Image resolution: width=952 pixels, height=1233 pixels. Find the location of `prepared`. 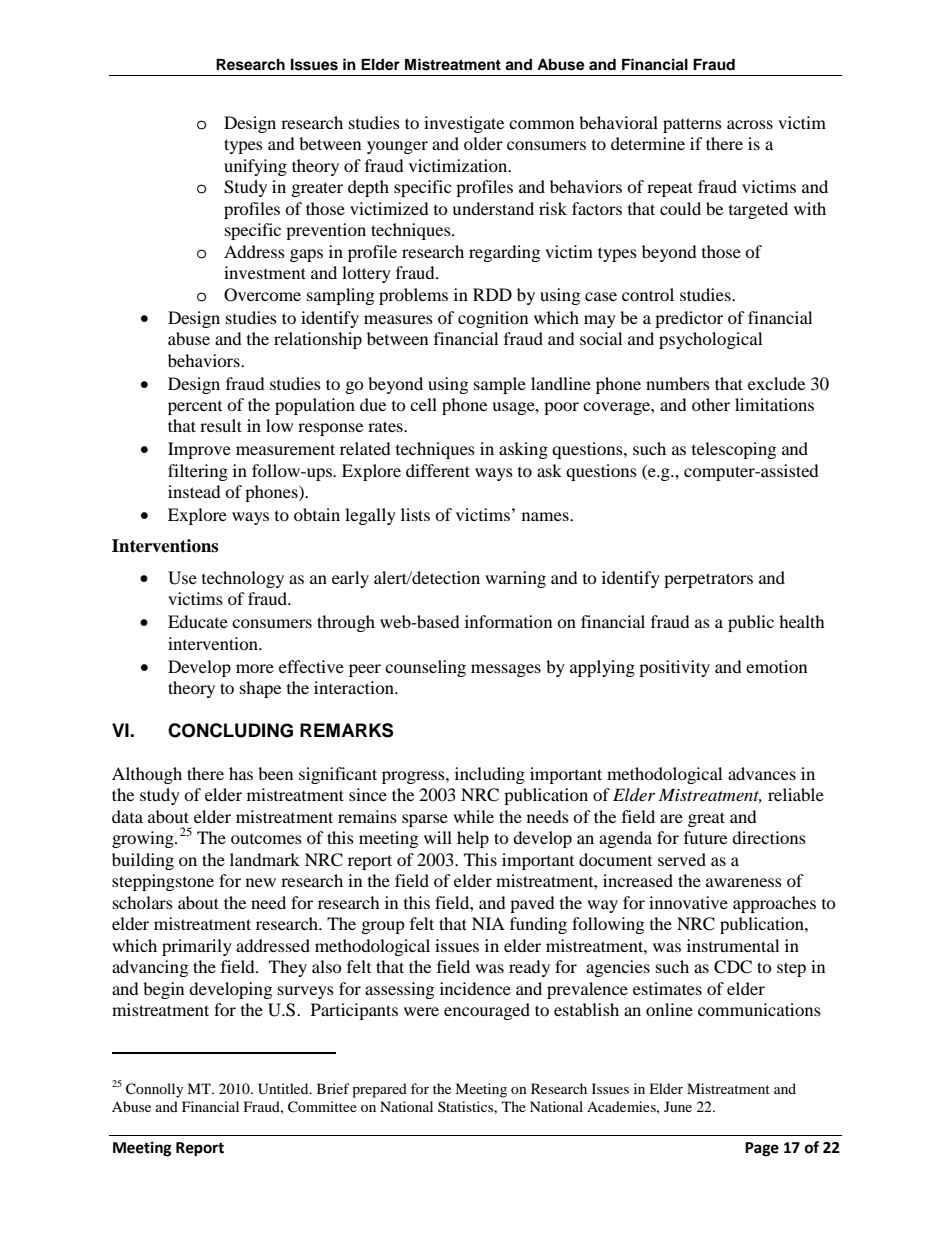

prepared is located at coordinates (379, 1090).
